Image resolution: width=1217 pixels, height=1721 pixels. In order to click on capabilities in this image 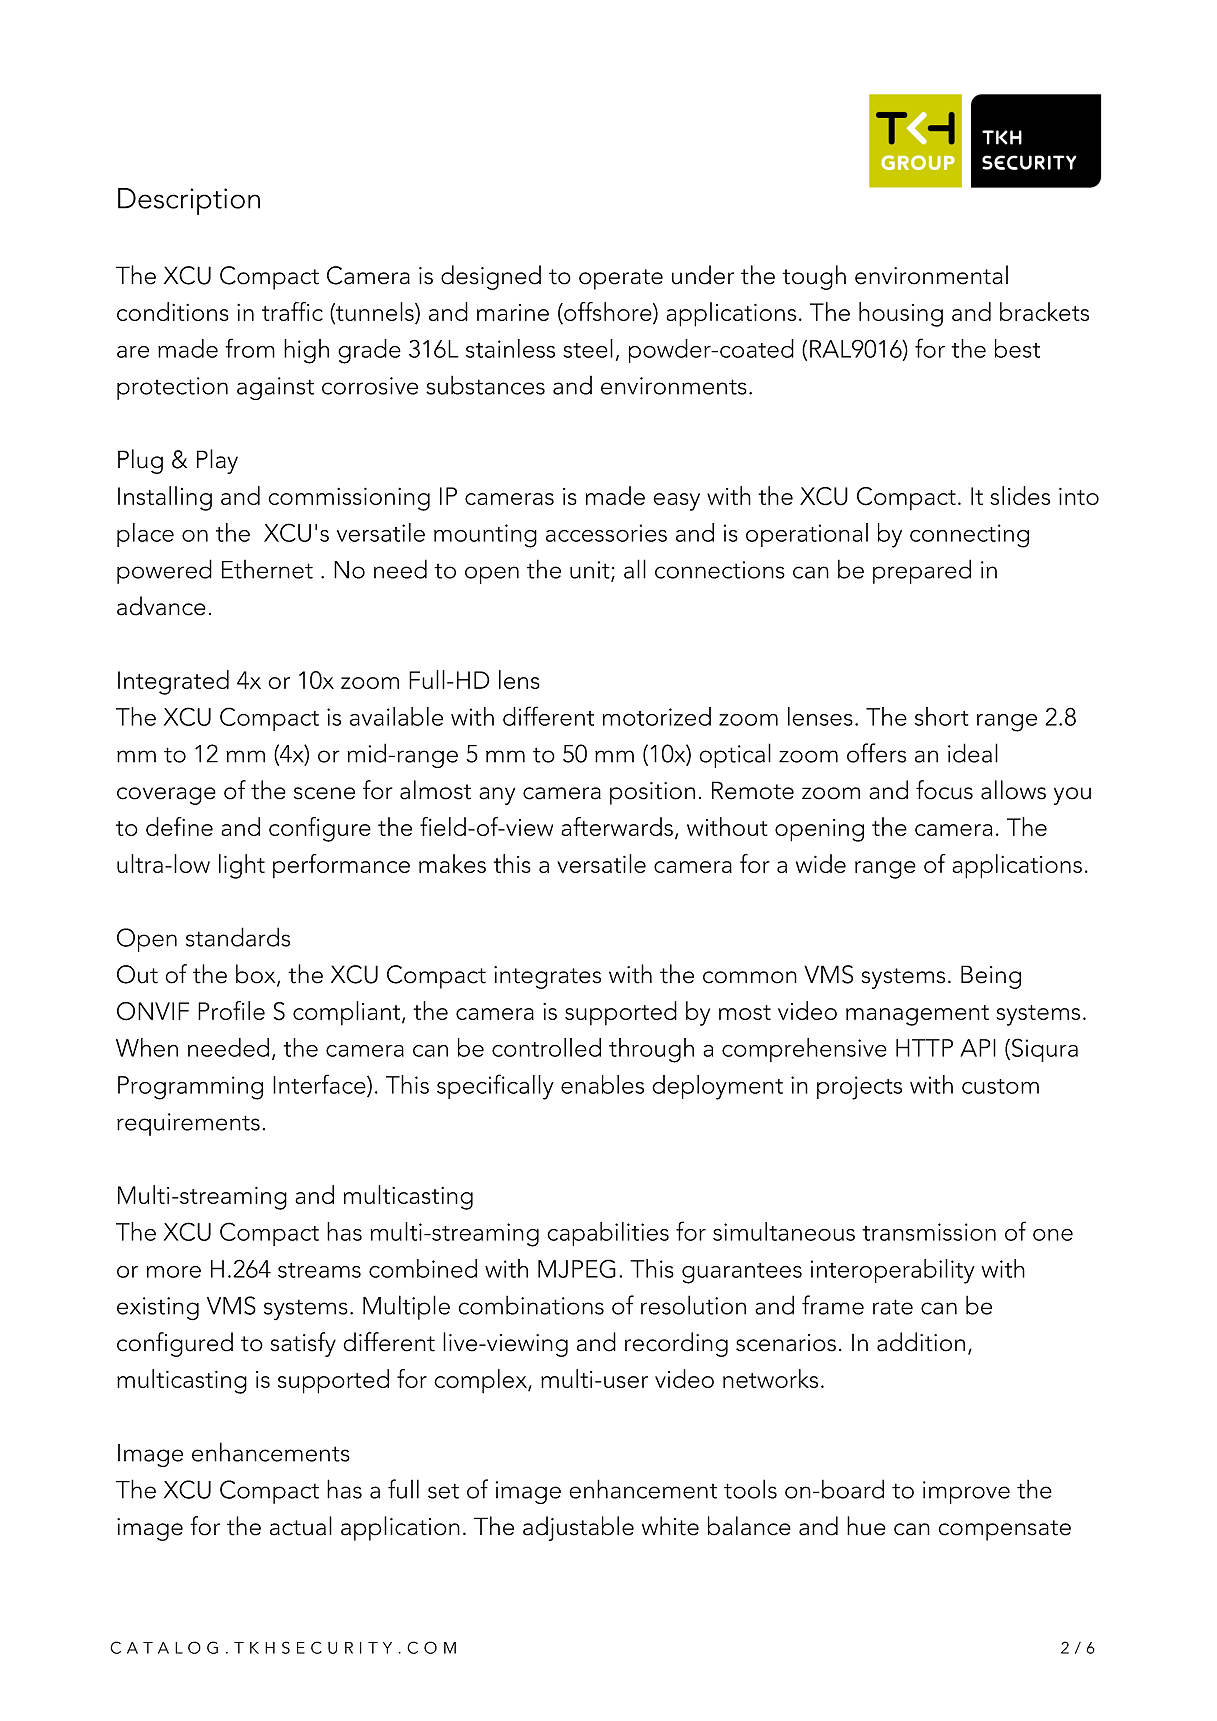, I will do `click(608, 1234)`.
